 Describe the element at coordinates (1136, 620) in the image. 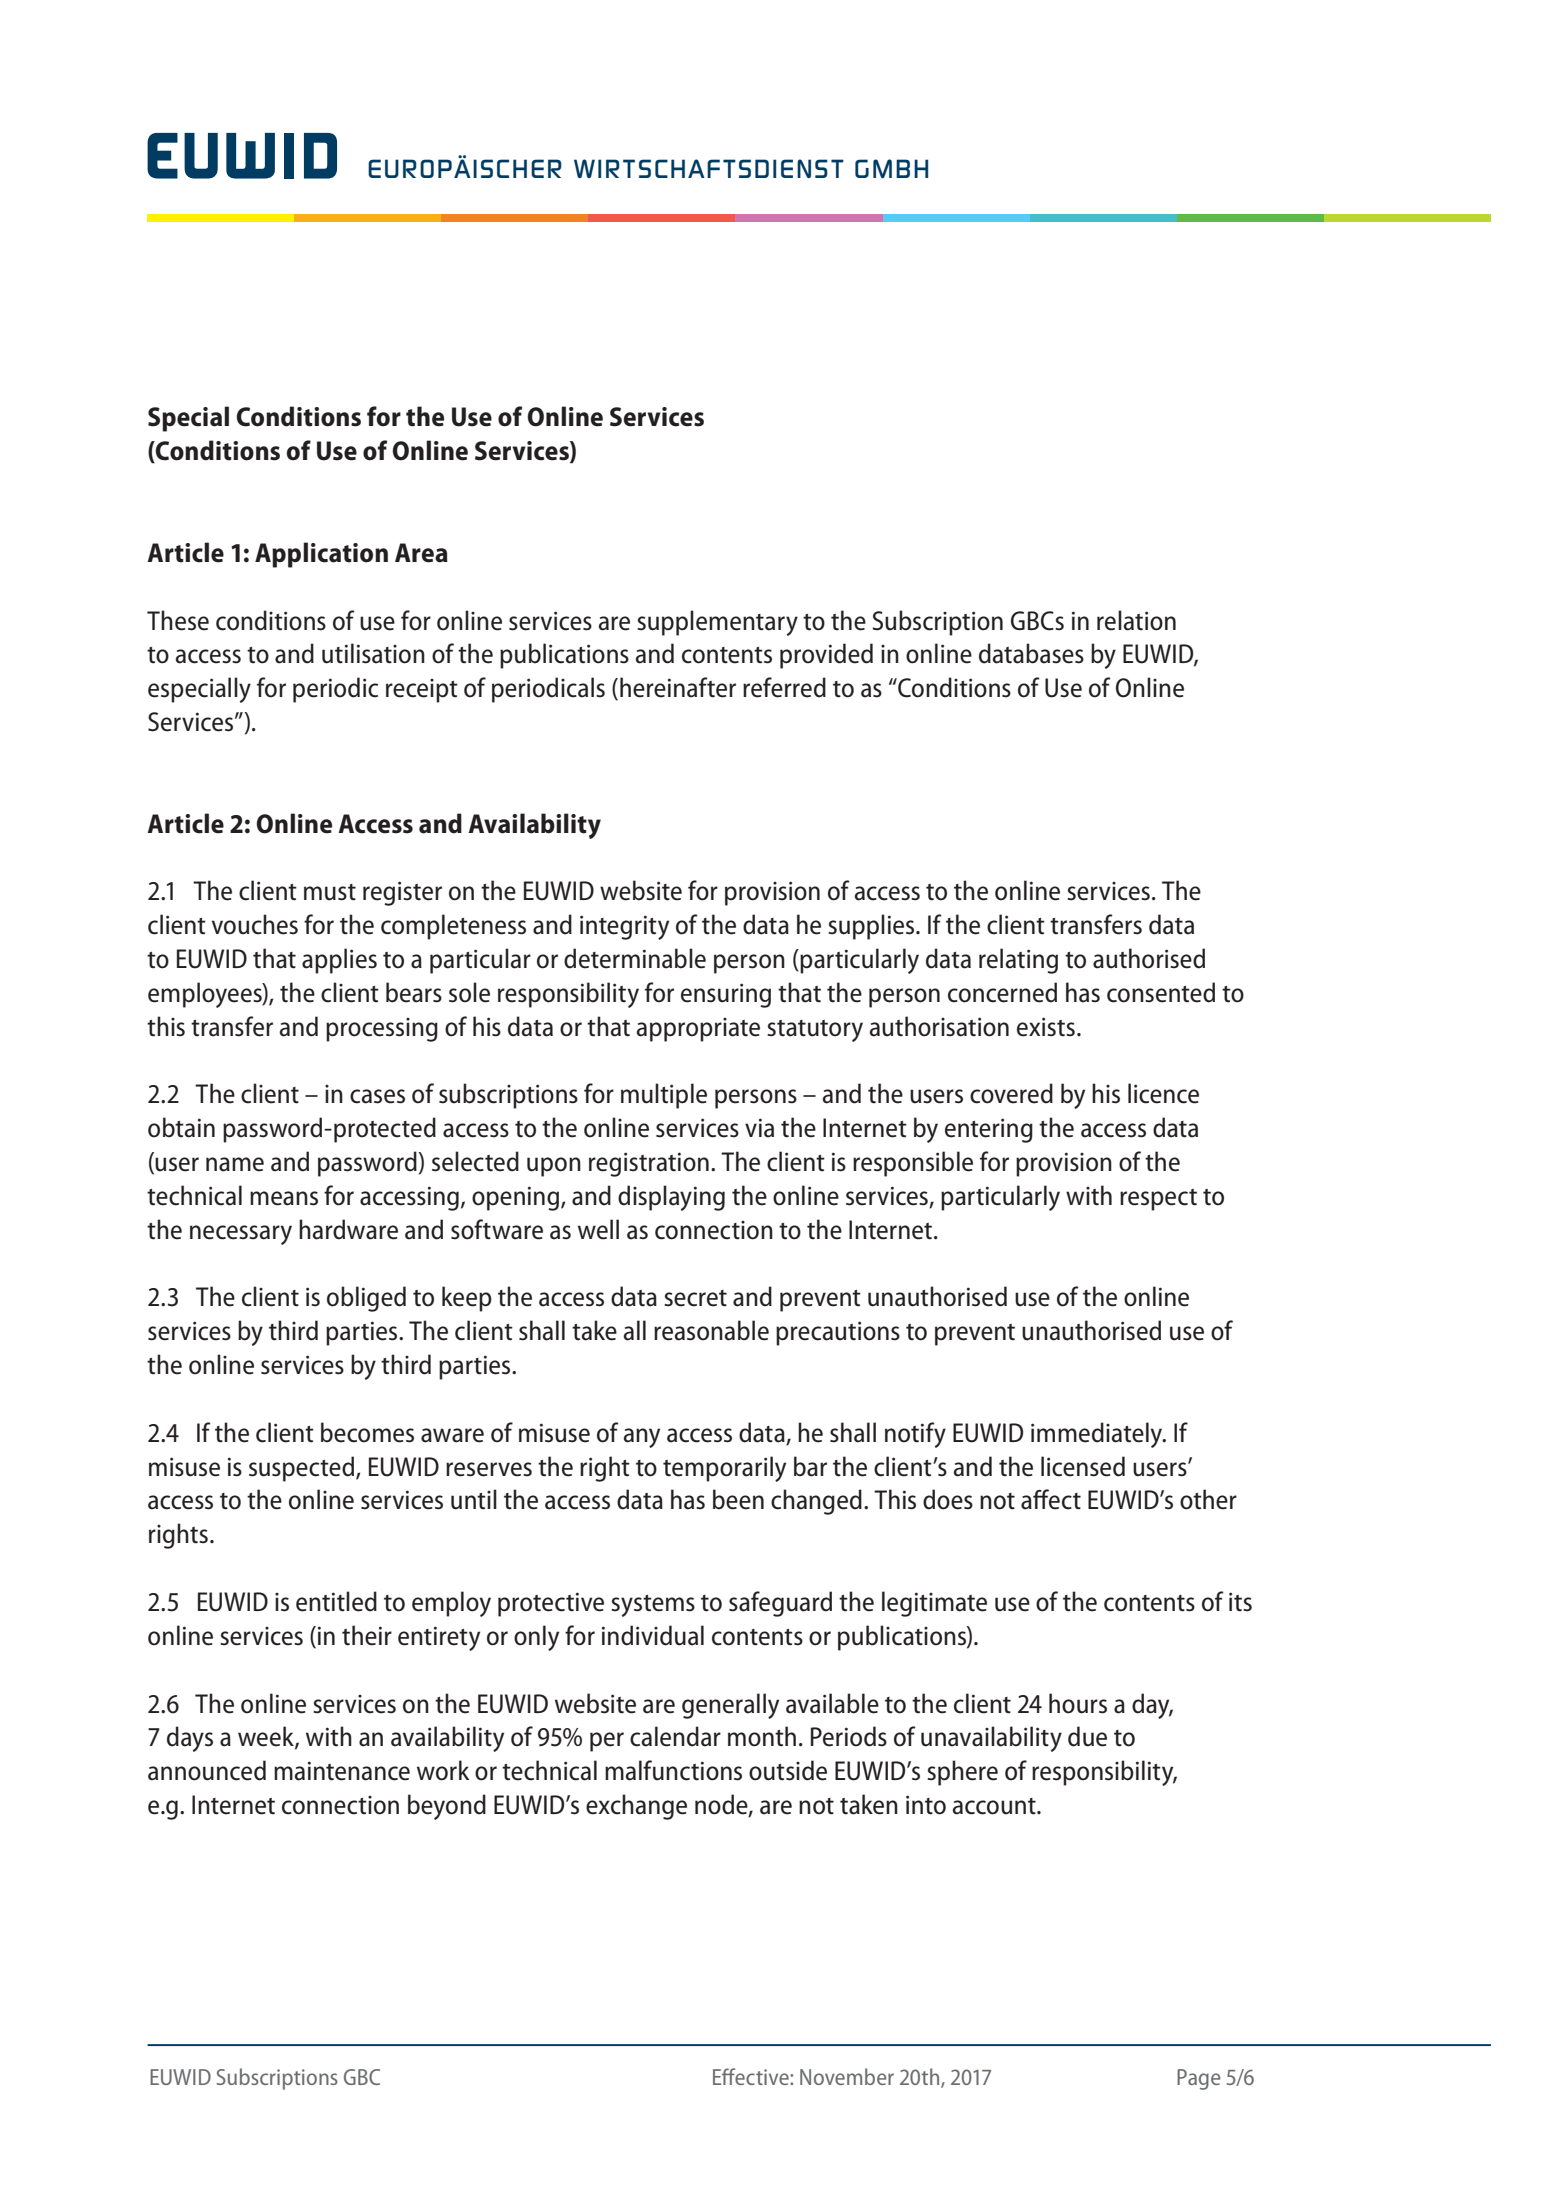

I see `relation` at that location.
